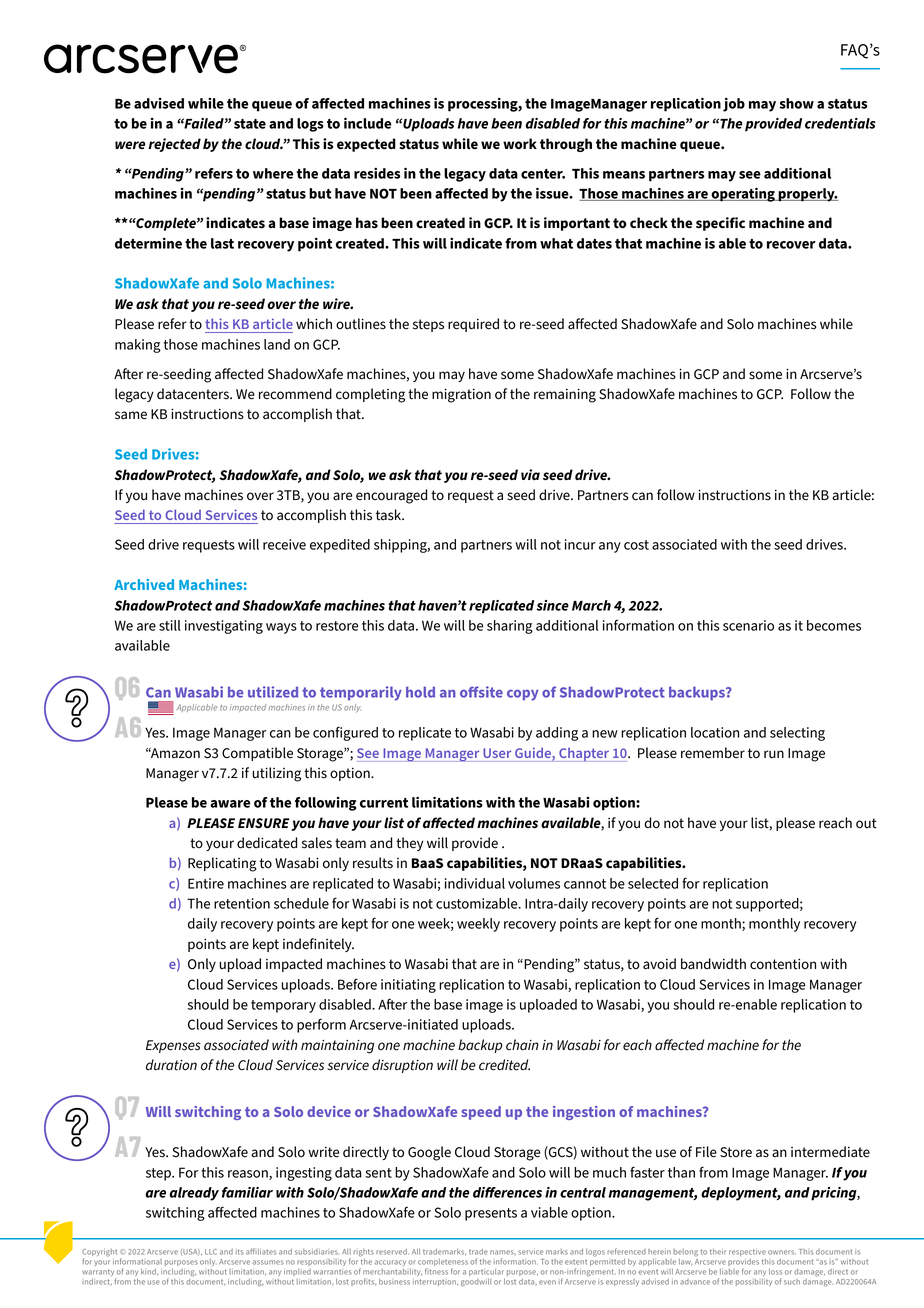  What do you see at coordinates (206, 883) in the screenshot?
I see `Entire` at bounding box center [206, 883].
